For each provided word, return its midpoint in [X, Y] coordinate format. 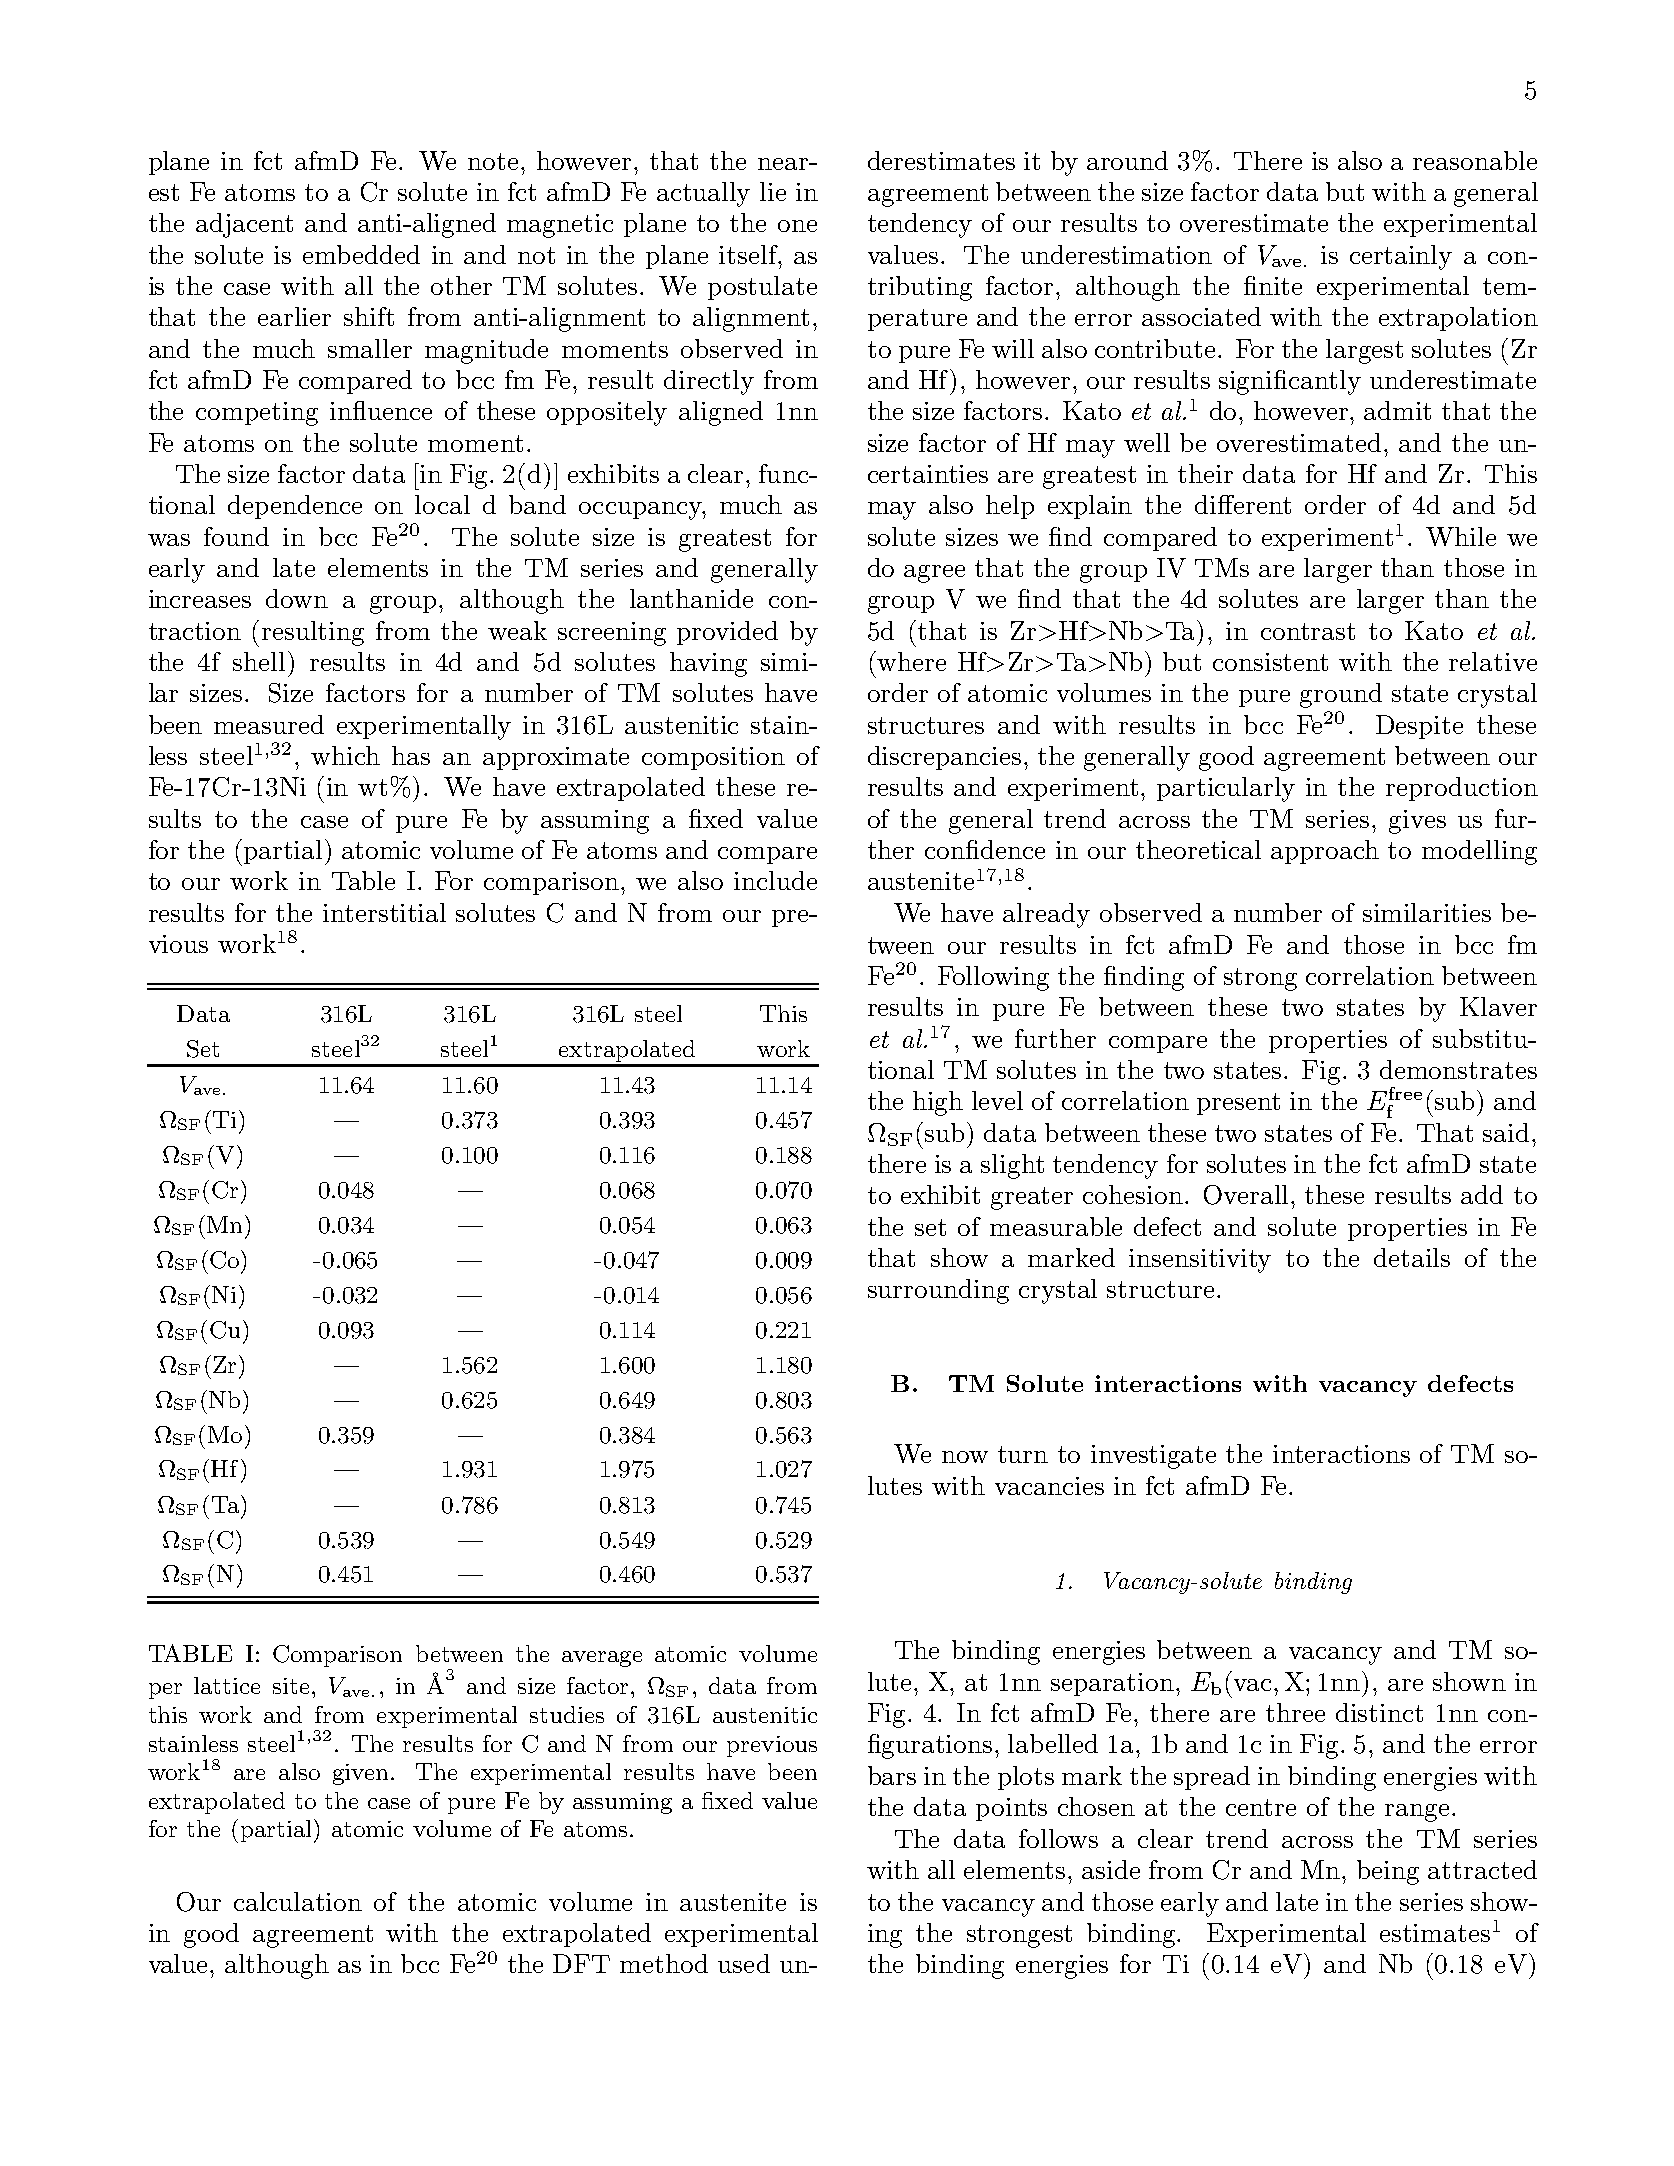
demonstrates [1458, 1069]
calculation [298, 1901]
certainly [1401, 257]
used [744, 1963]
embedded [361, 254]
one [797, 226]
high [938, 1103]
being [1388, 1872]
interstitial [384, 912]
